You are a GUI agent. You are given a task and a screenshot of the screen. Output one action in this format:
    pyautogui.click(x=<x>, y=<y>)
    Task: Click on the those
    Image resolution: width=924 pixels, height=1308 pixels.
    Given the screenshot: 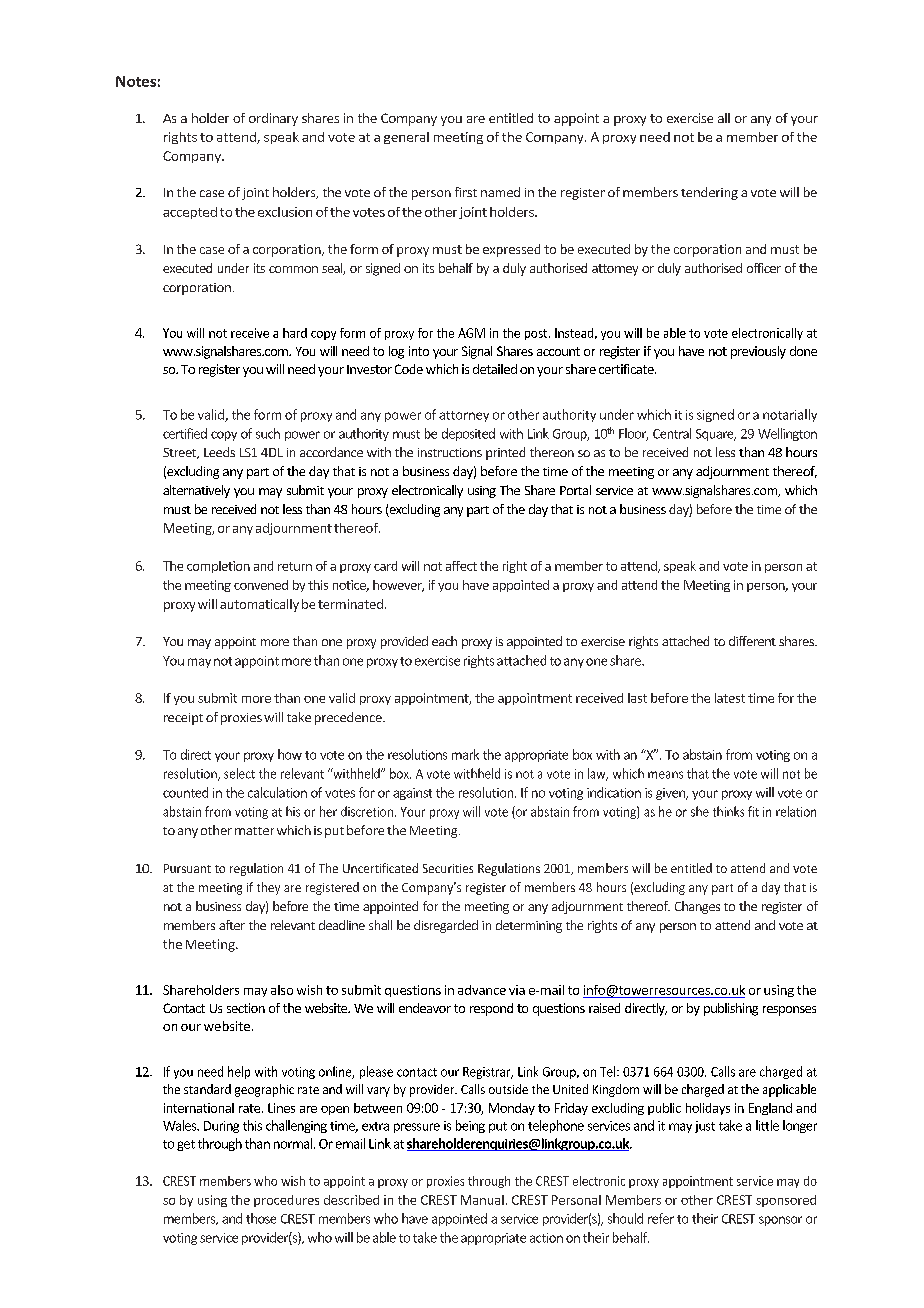 What is the action you would take?
    pyautogui.click(x=261, y=1218)
